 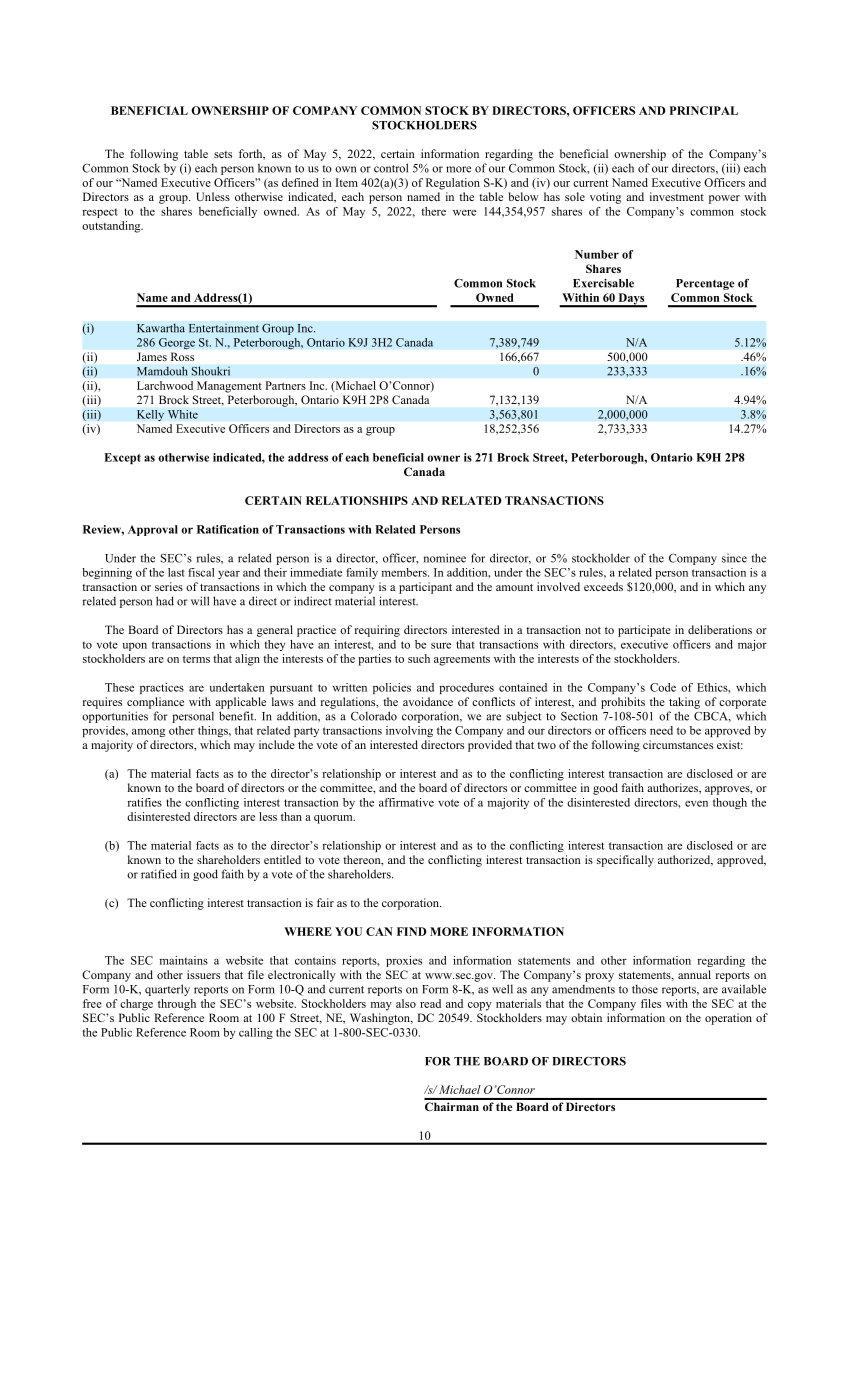 I want to click on Days, so click(x=631, y=300).
